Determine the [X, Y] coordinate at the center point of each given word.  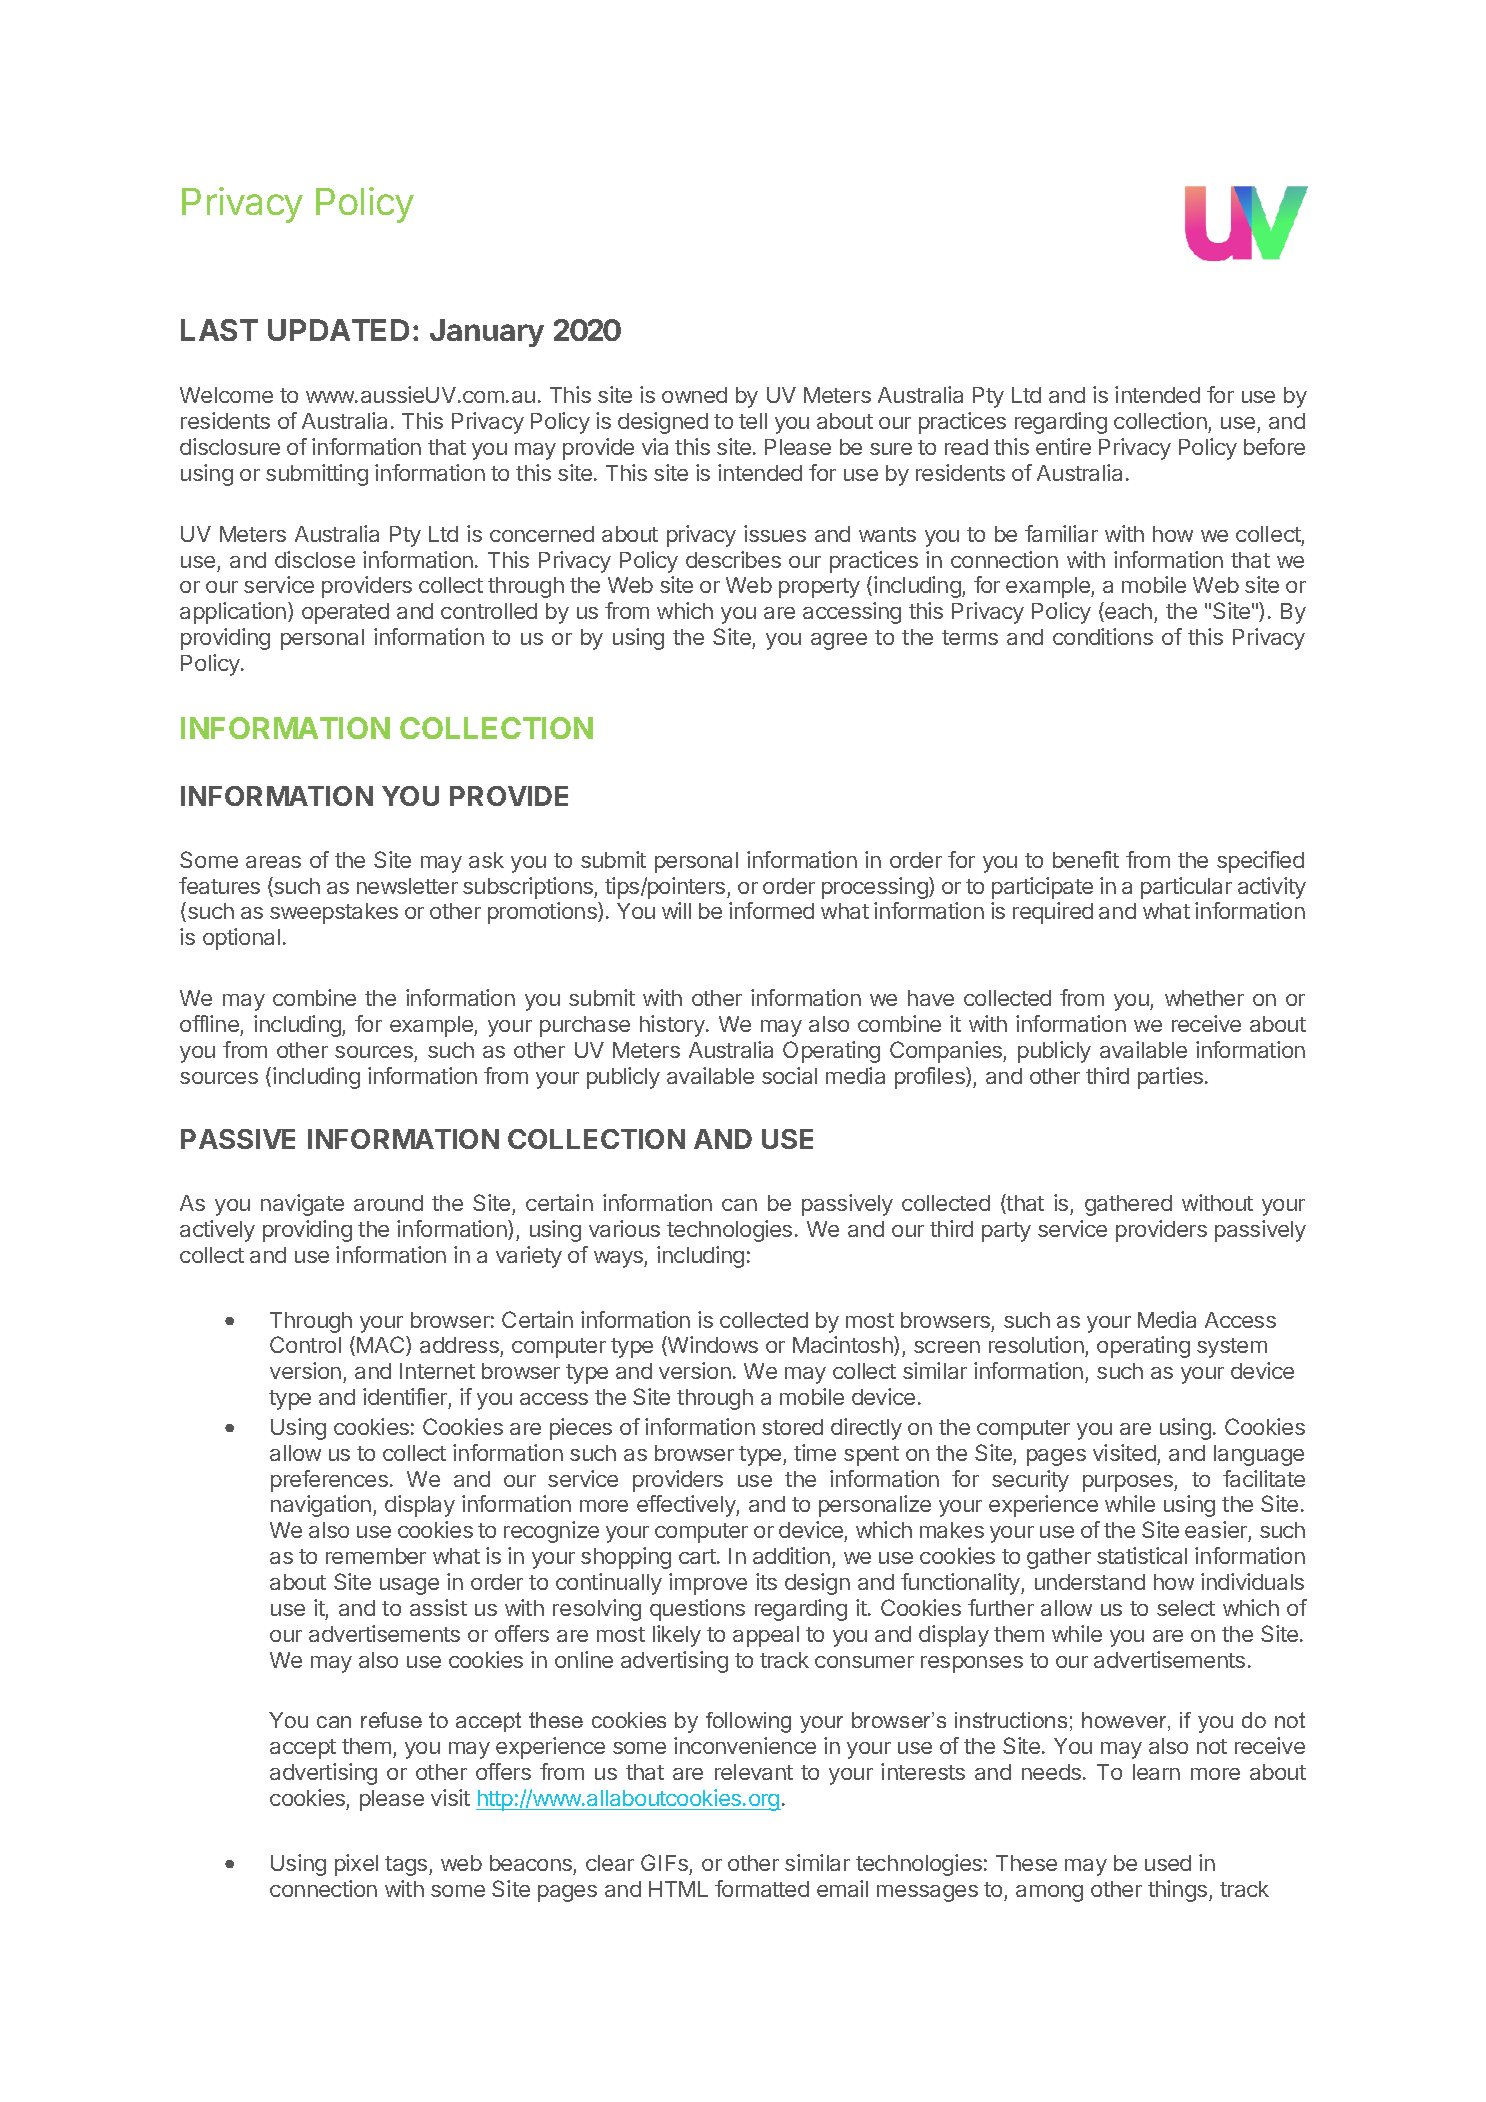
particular [1186, 888]
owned [694, 395]
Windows [712, 1346]
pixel [356, 1865]
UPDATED [338, 330]
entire [1063, 446]
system [1232, 1348]
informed [771, 910]
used [1168, 1863]
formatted [762, 1888]
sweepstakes [334, 913]
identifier [405, 1396]
